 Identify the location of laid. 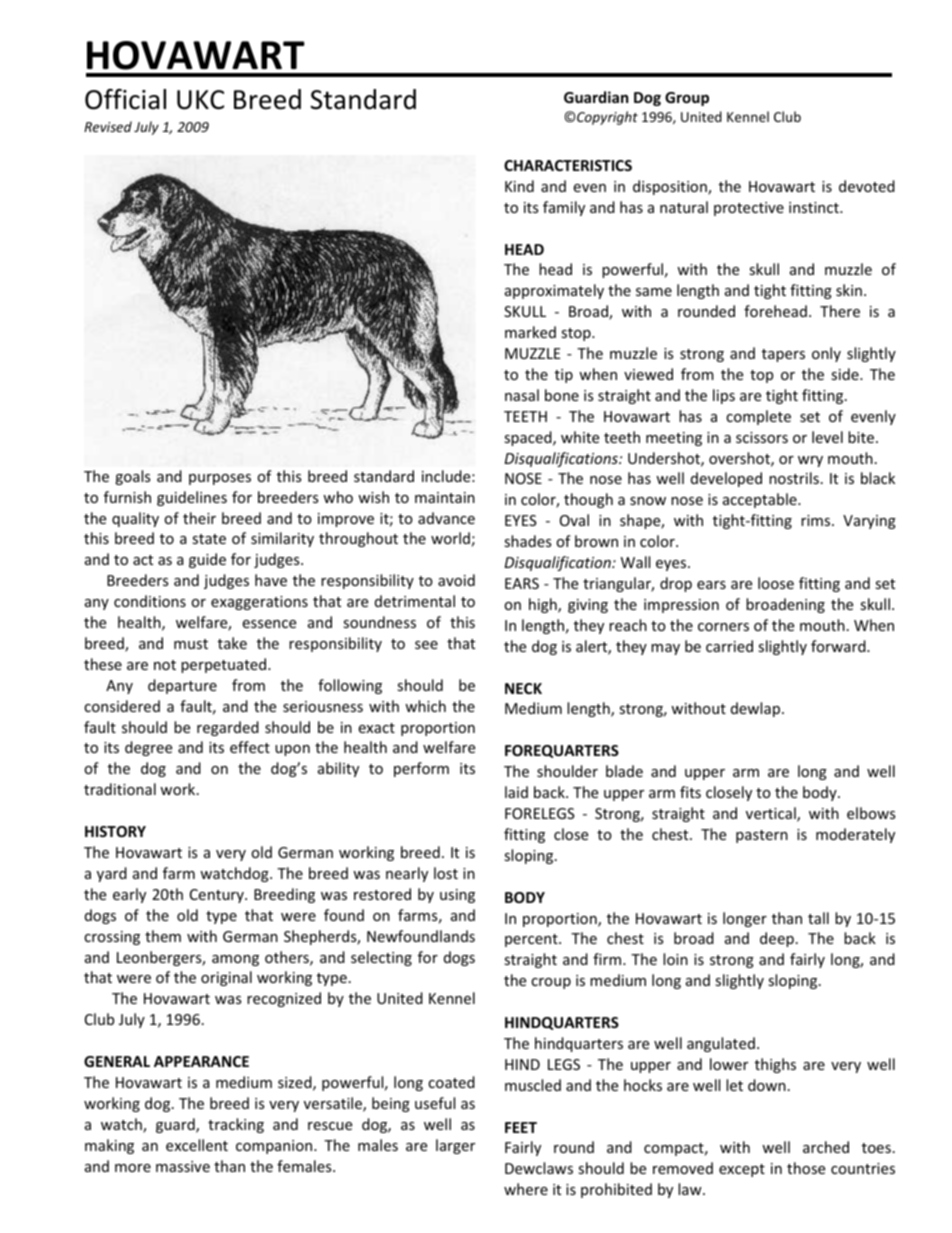
(516, 792).
